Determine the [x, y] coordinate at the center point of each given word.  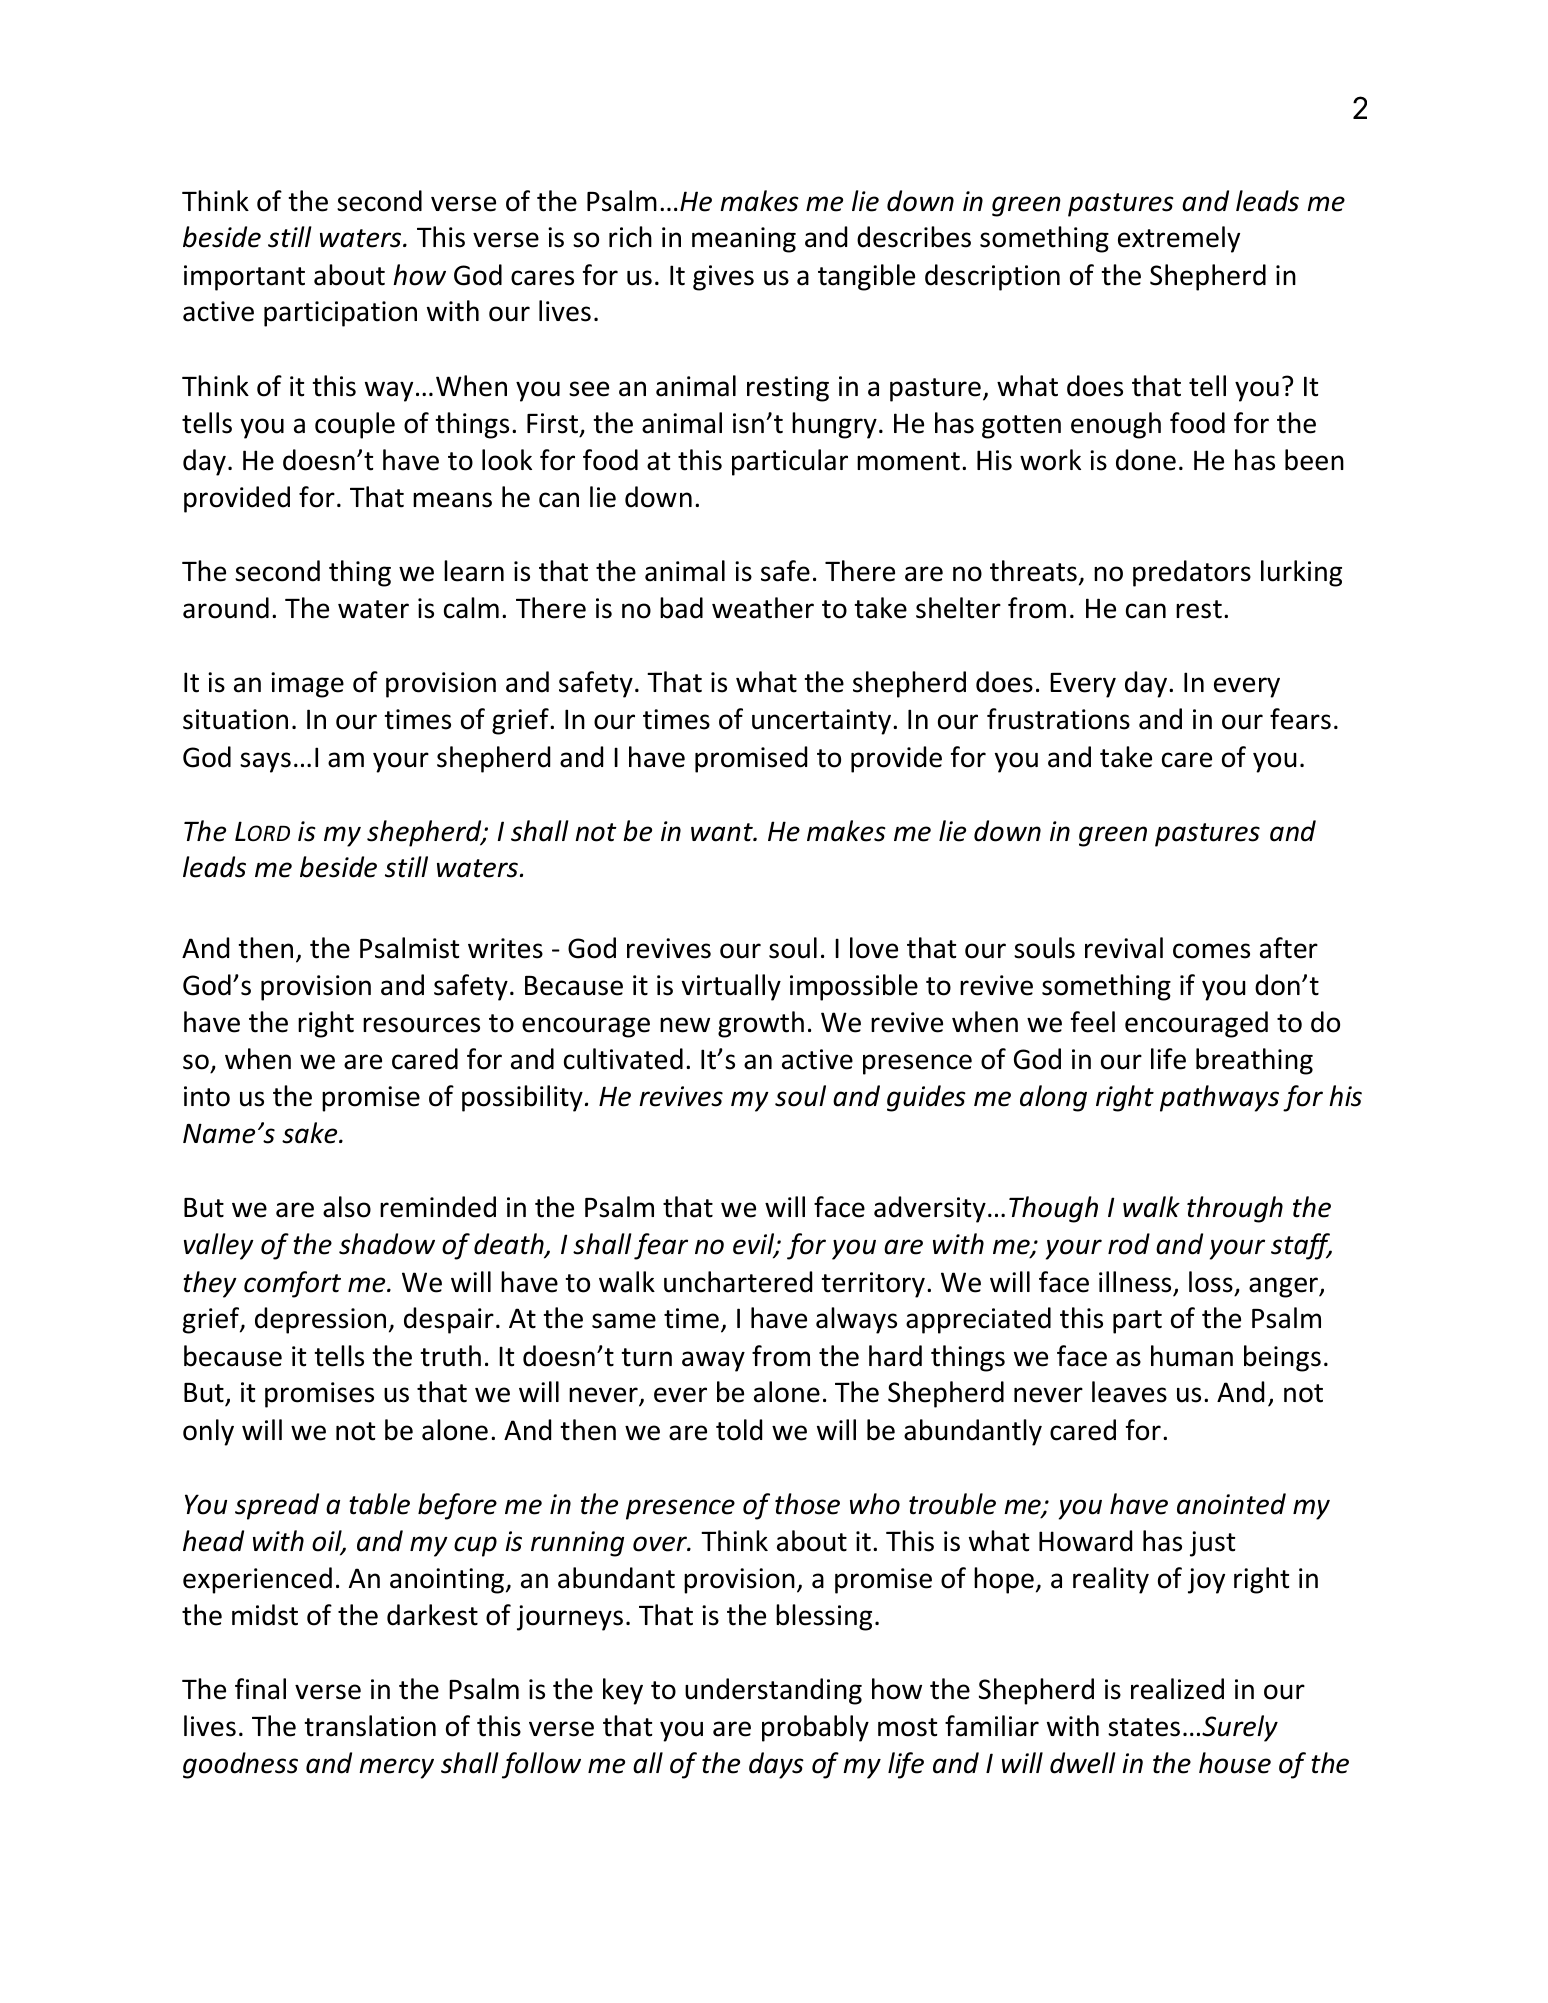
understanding [773, 1691]
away [713, 1361]
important [244, 278]
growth [761, 1024]
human [1192, 1356]
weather [763, 608]
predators [1192, 573]
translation [370, 1726]
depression [320, 1320]
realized [1177, 1689]
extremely [1179, 239]
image [307, 685]
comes [1211, 951]
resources [421, 1025]
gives [723, 278]
